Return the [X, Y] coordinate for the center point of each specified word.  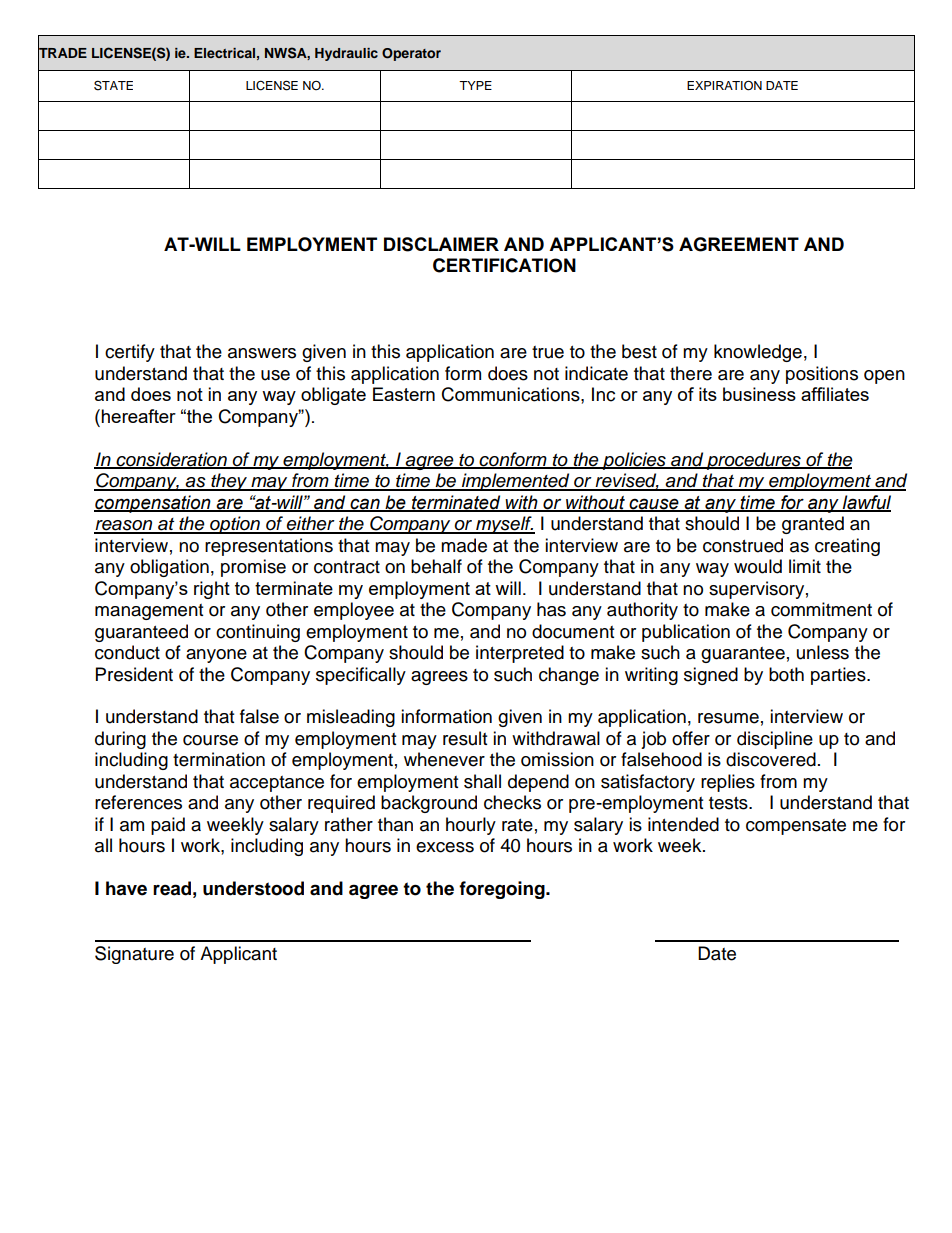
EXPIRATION [724, 86]
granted [813, 525]
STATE [113, 85]
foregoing [503, 890]
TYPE [475, 85]
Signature [134, 955]
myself [504, 525]
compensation [153, 504]
